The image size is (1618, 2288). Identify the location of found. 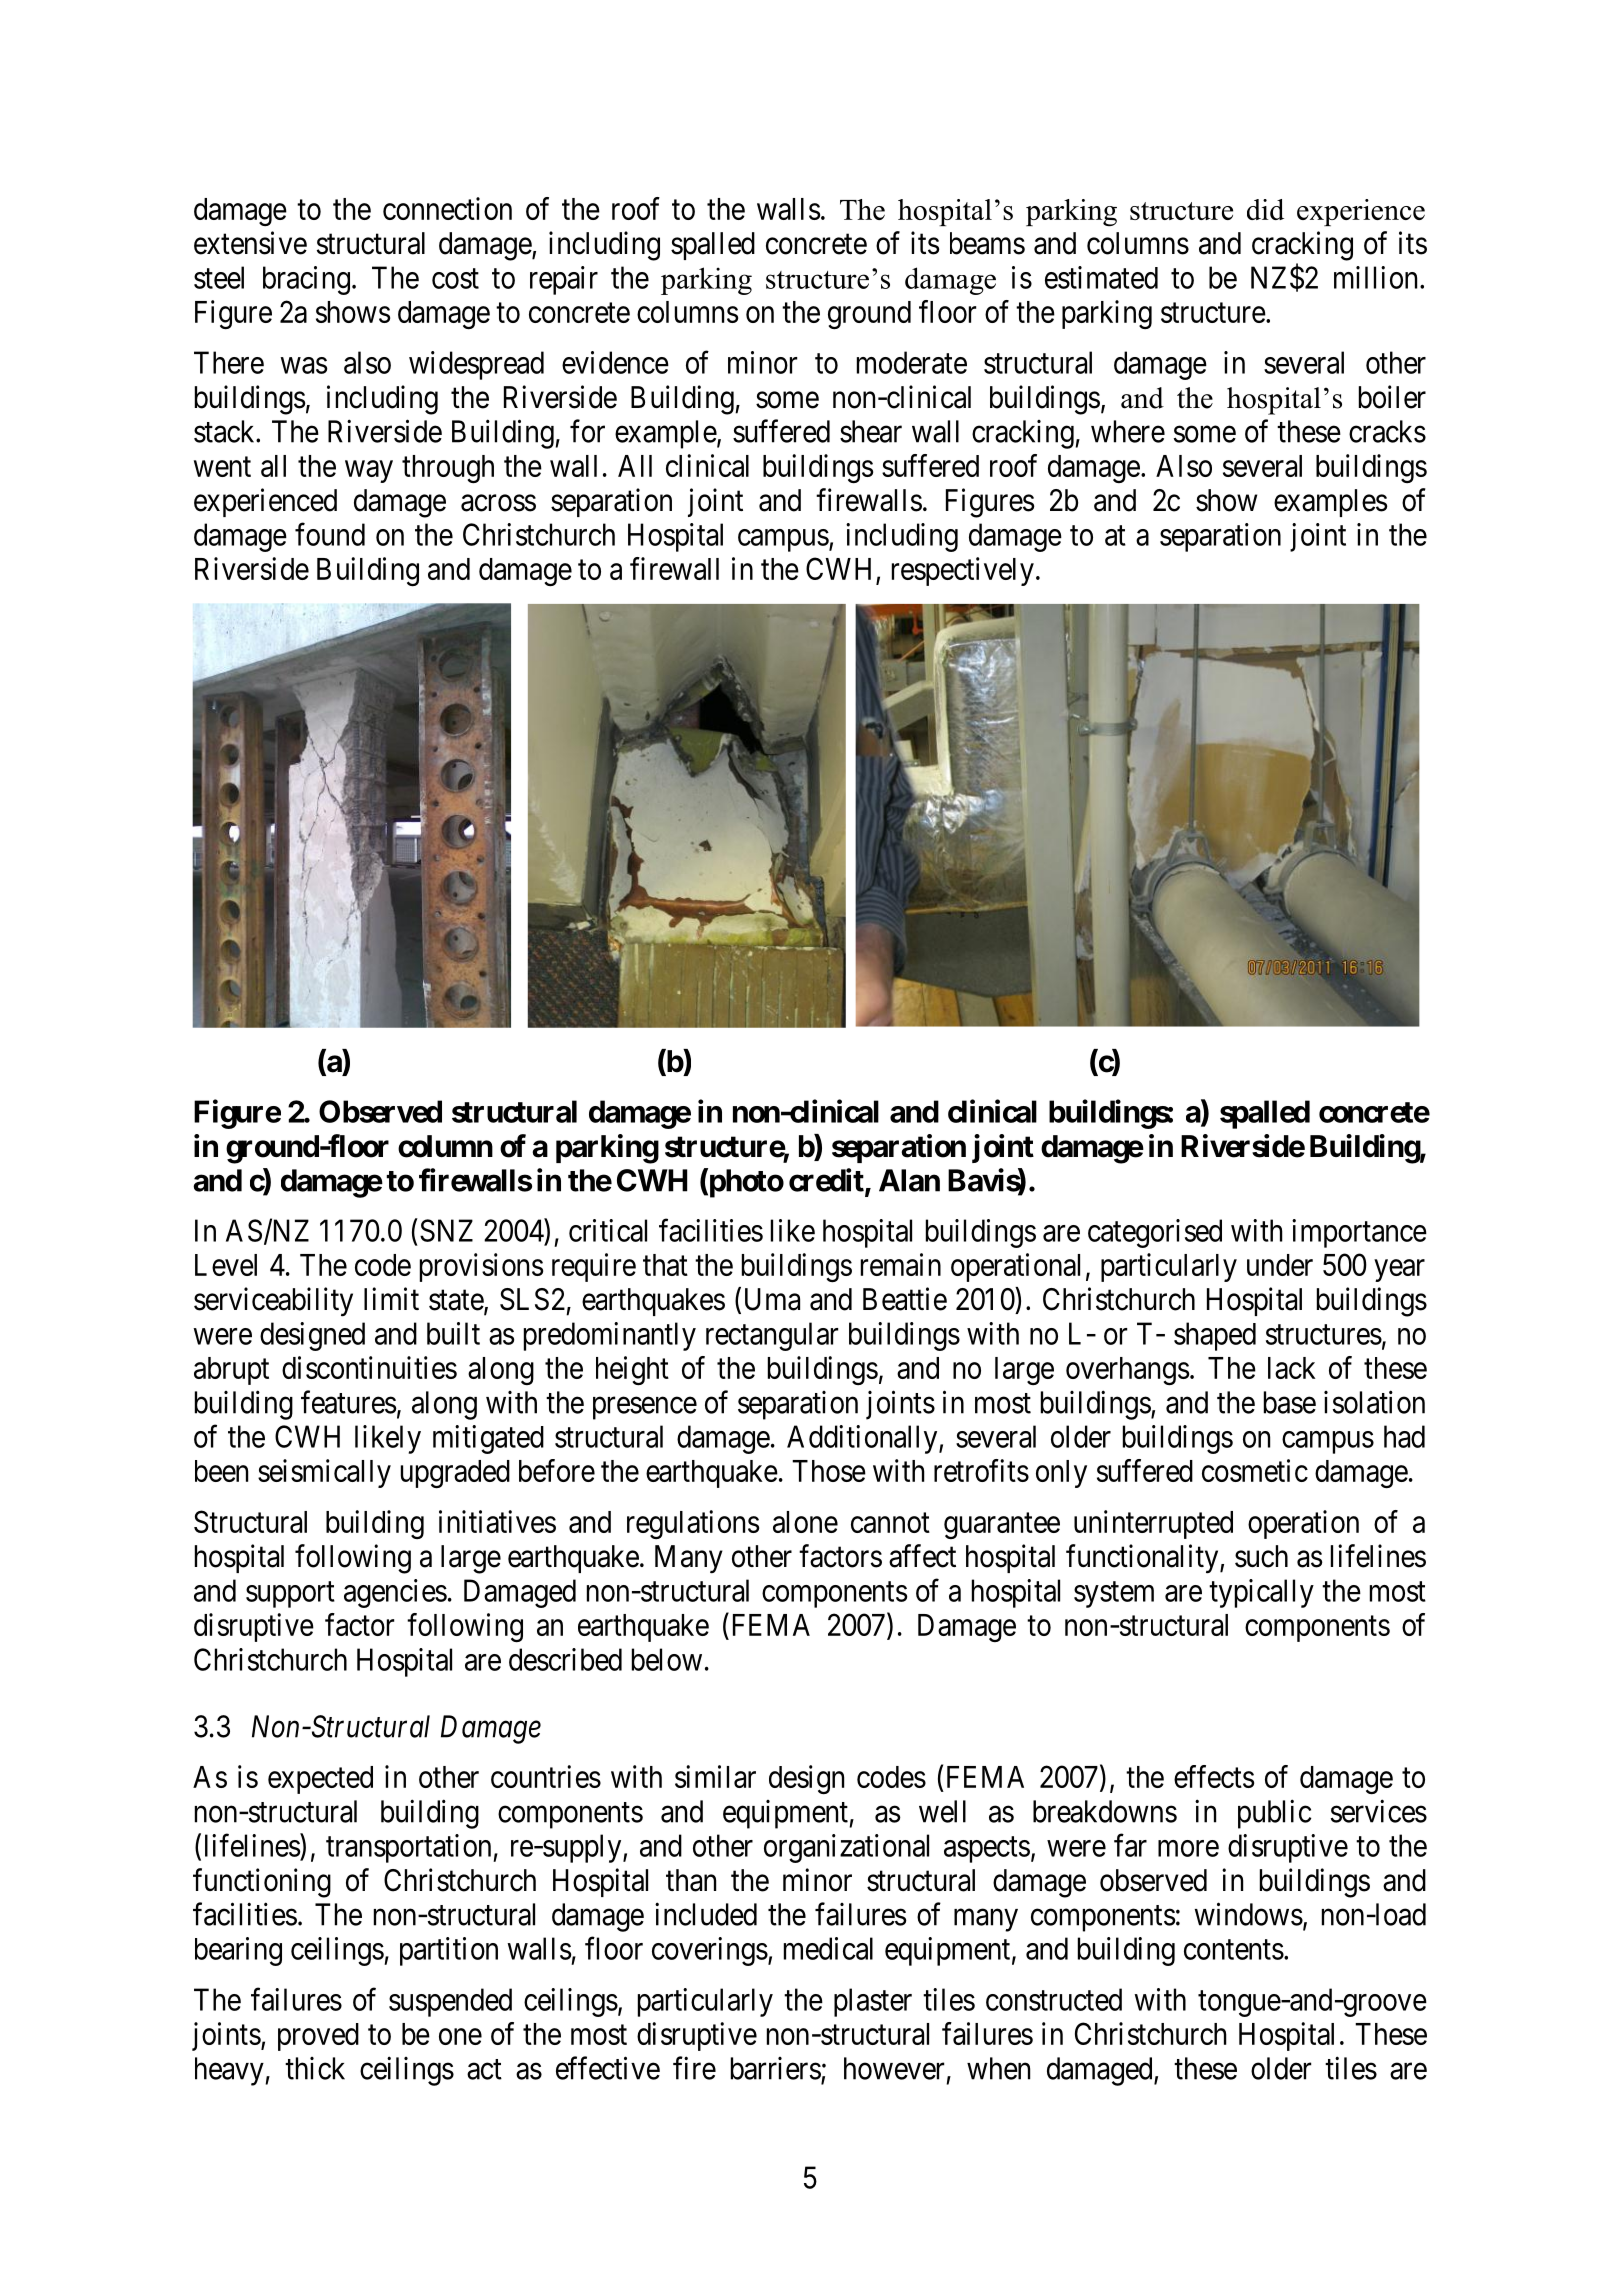
(330, 534).
